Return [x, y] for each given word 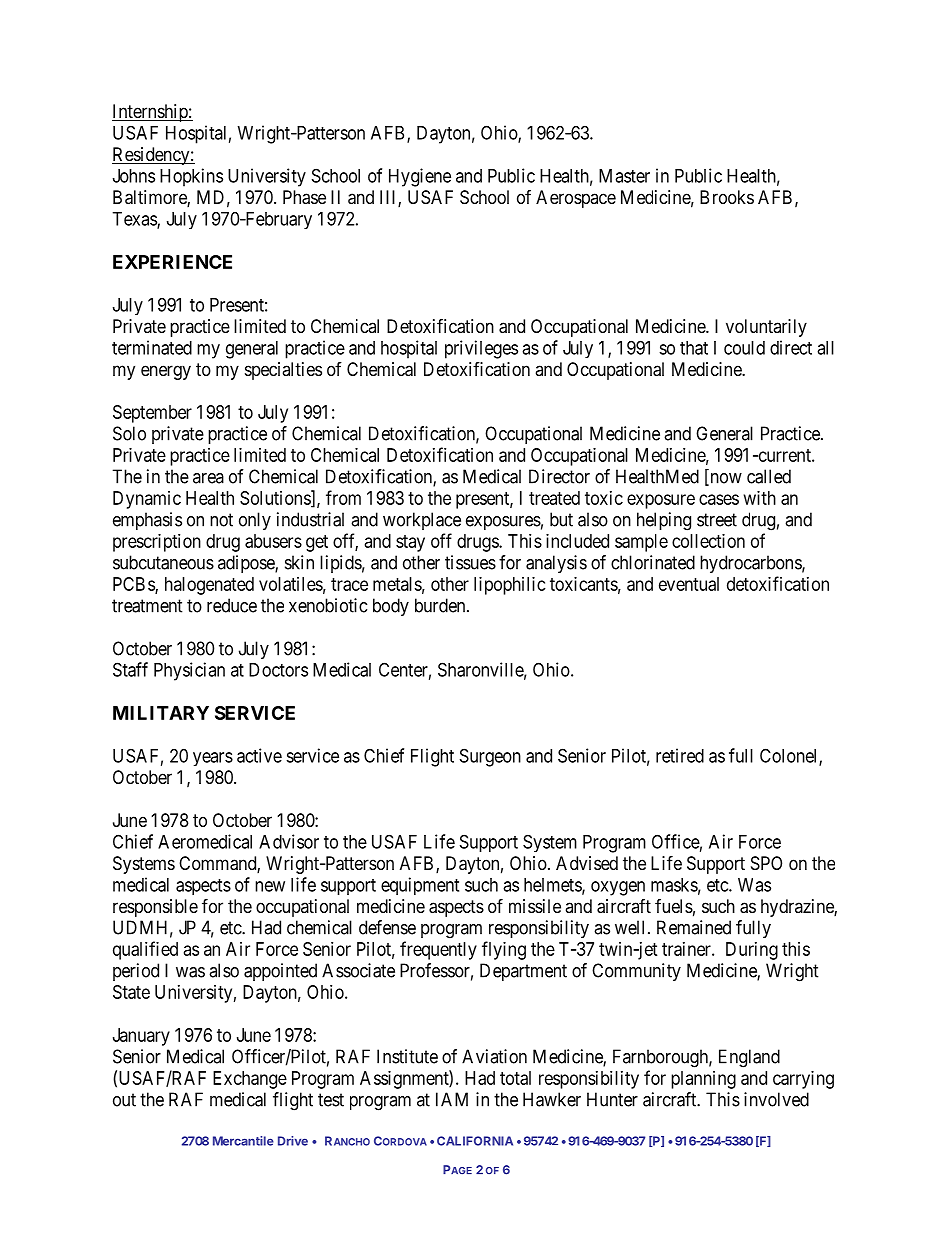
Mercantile [243, 1141]
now [725, 479]
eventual [689, 584]
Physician [189, 671]
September [152, 414]
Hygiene [420, 177]
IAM [452, 1099]
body [391, 607]
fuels [674, 906]
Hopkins [191, 177]
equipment [420, 886]
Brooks [727, 197]
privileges [481, 349]
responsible [155, 908]
